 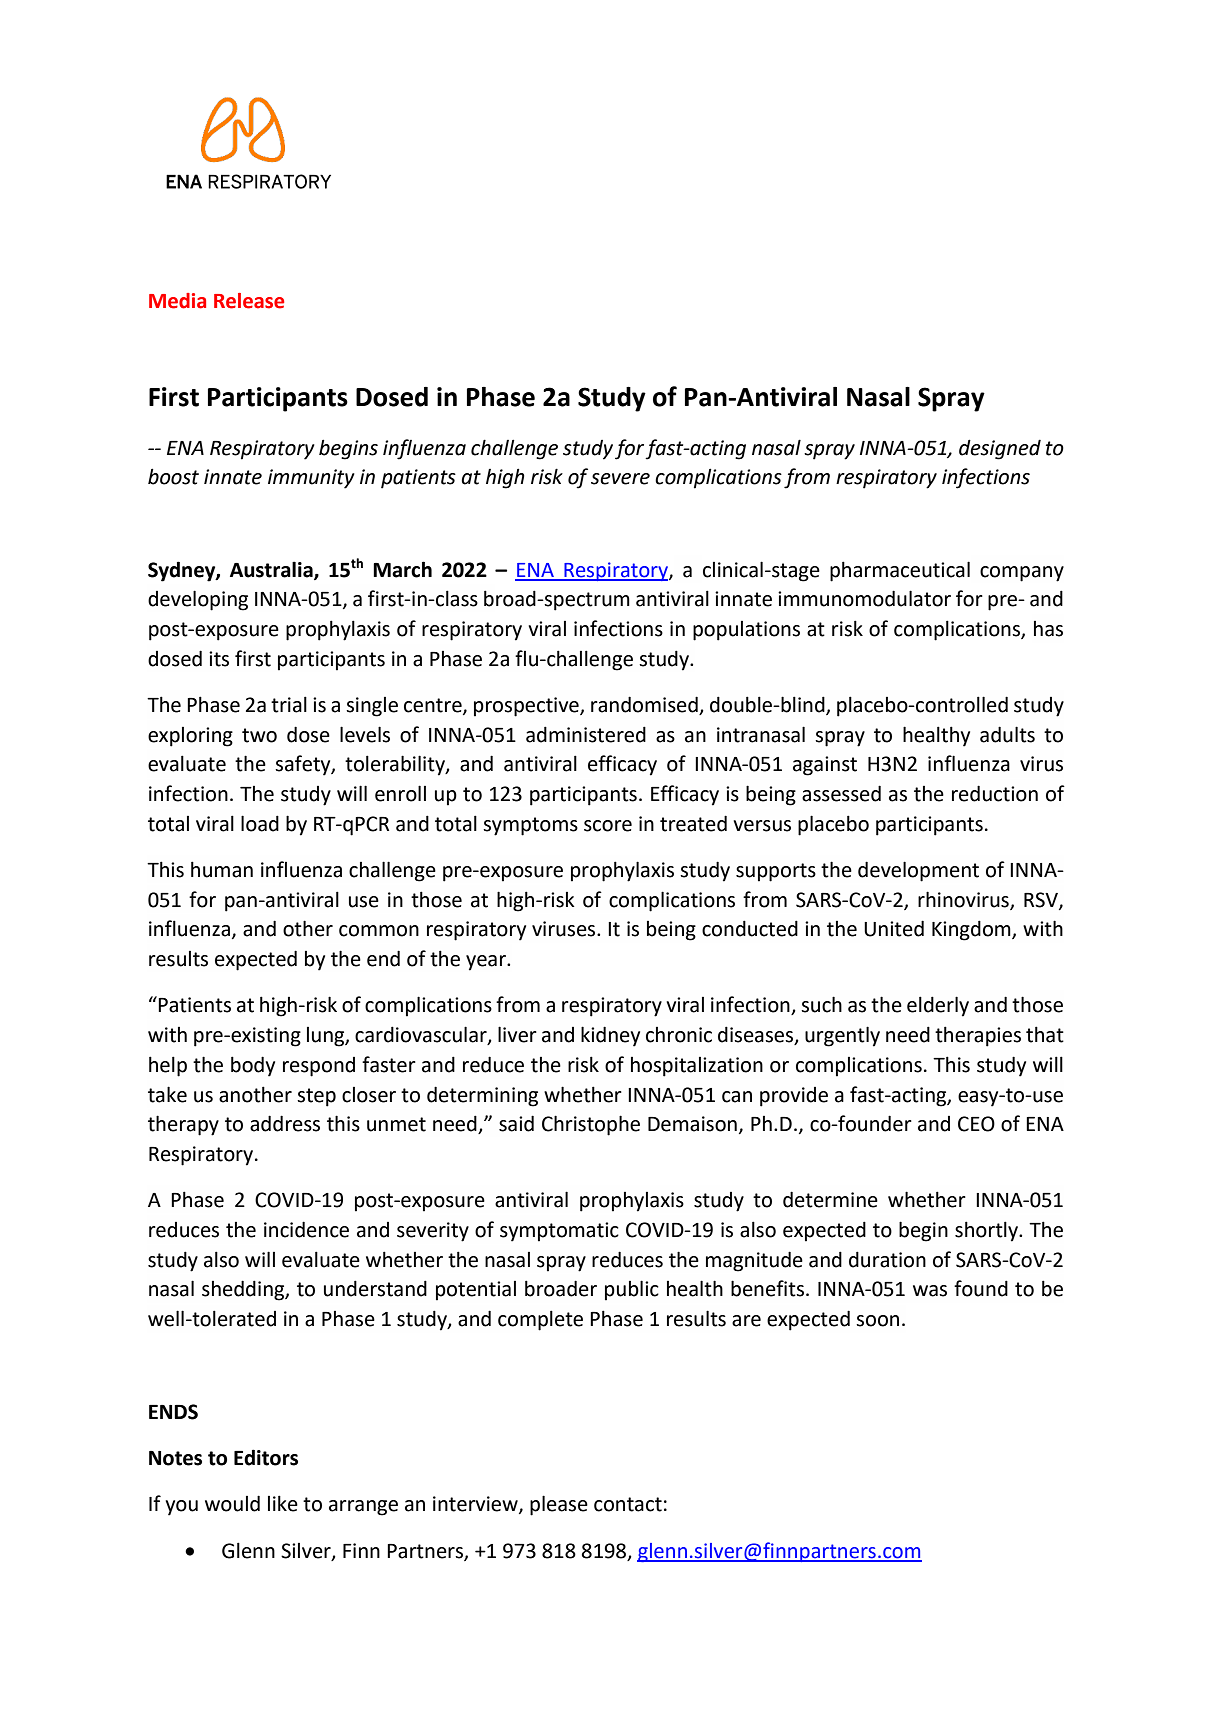 What do you see at coordinates (559, 1232) in the screenshot?
I see `symptomatic` at bounding box center [559, 1232].
